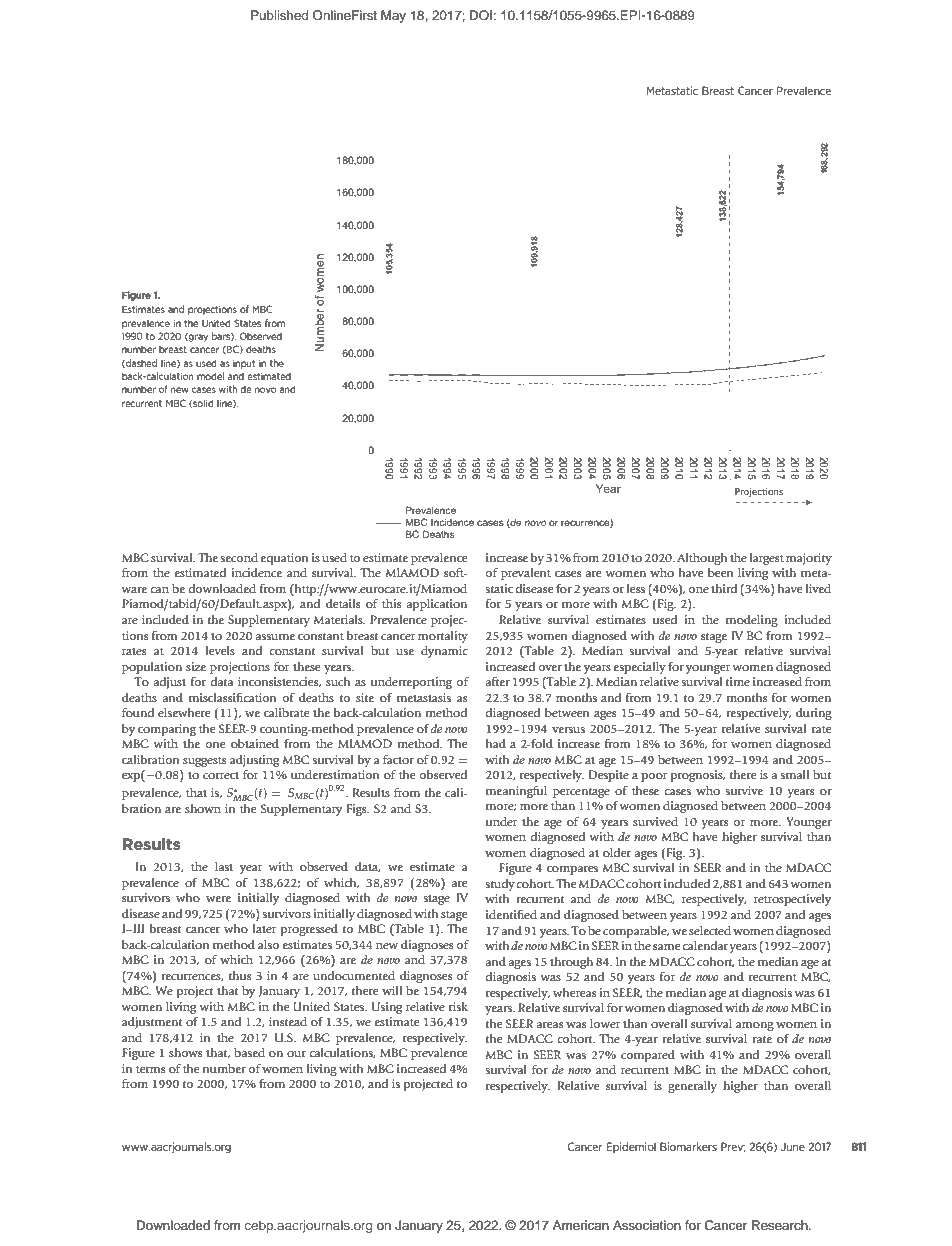 This image has height=1246, width=952. Describe the element at coordinates (766, 559) in the image. I see `largest` at that location.
